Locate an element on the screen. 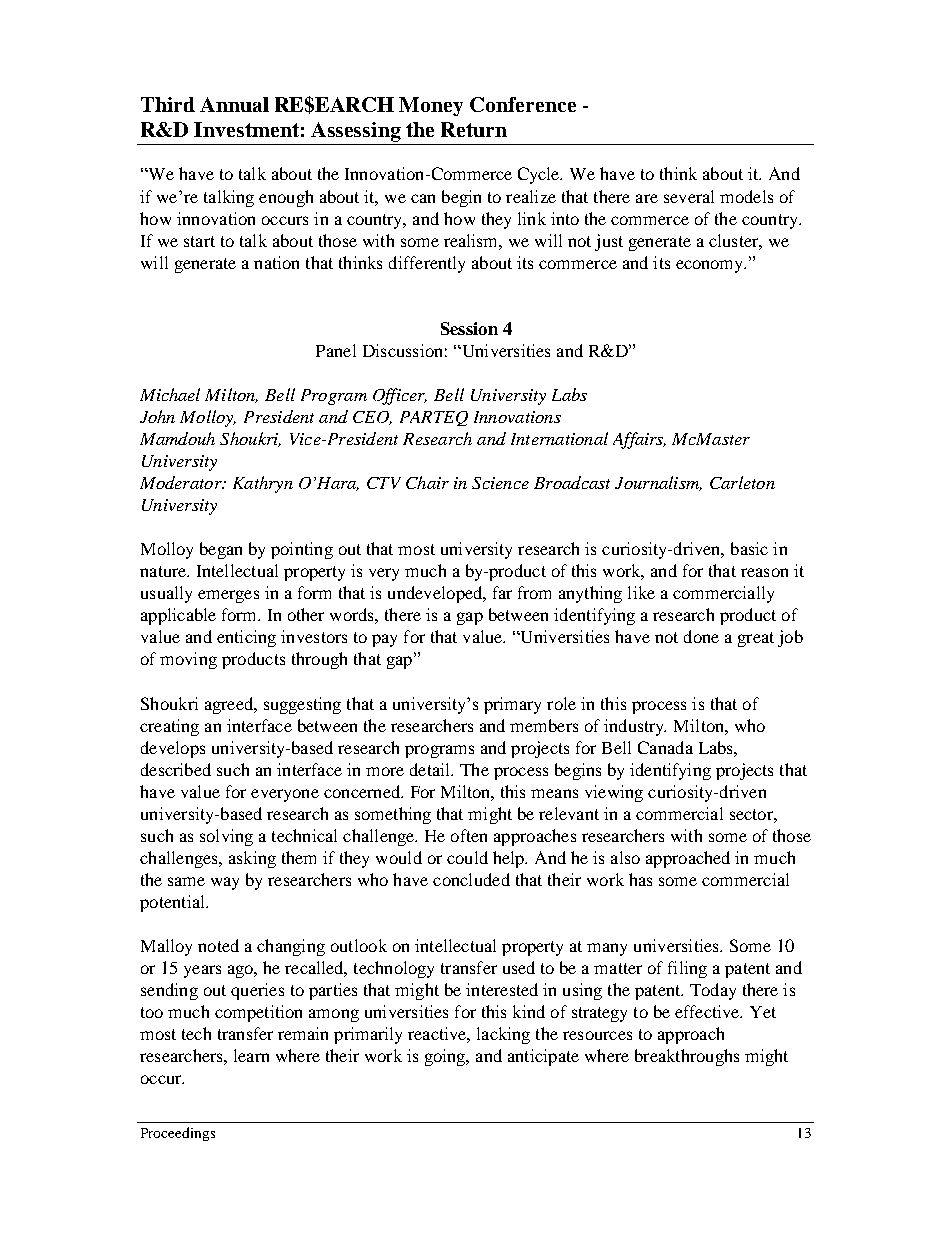 The height and width of the screenshot is (1233, 952). Michael is located at coordinates (170, 394).
